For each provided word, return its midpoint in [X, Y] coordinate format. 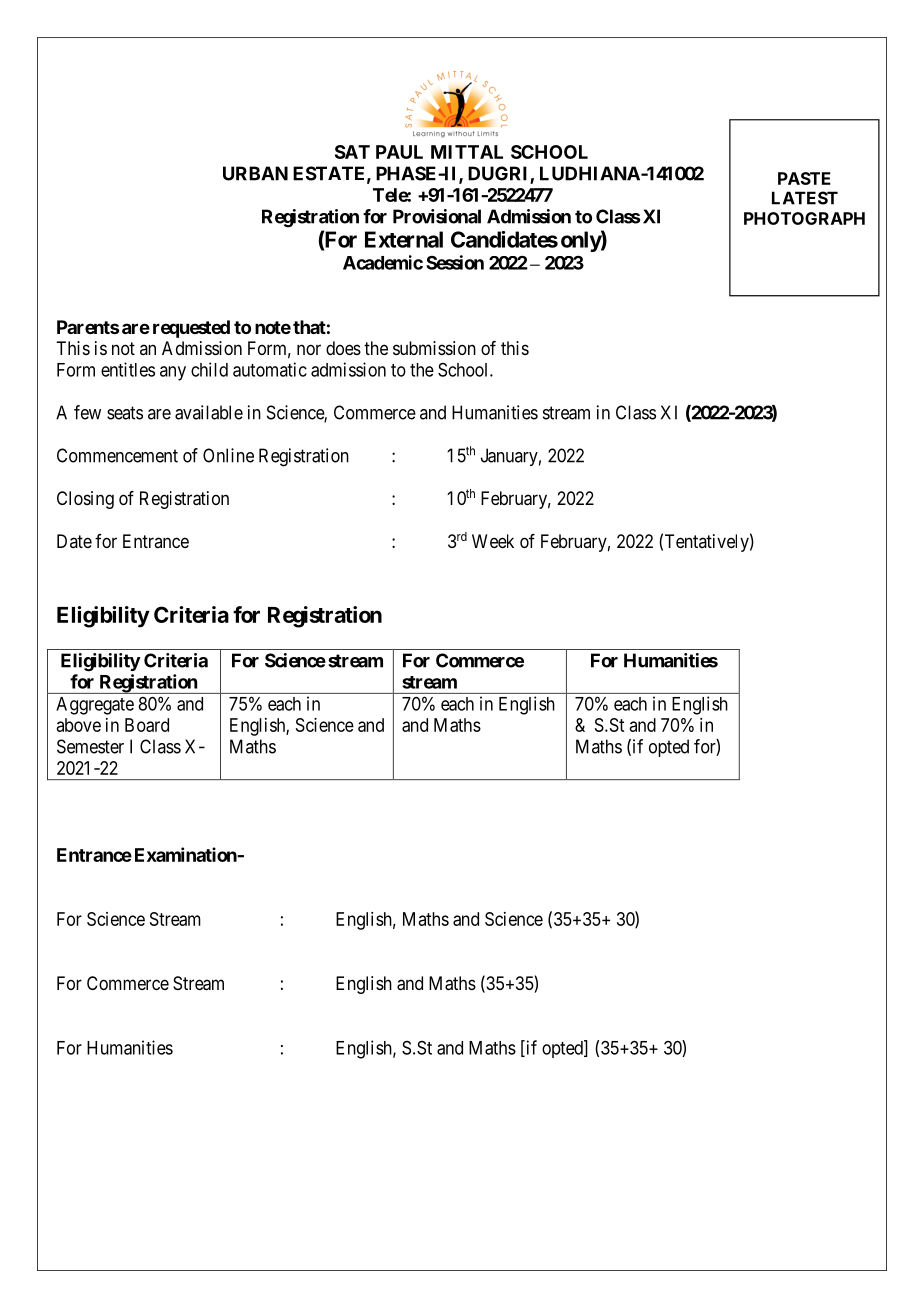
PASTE [804, 178]
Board [147, 725]
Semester [90, 746]
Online [228, 455]
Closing [85, 500]
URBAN [255, 173]
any [173, 373]
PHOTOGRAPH [804, 218]
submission [434, 348]
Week [493, 541]
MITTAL [467, 152]
